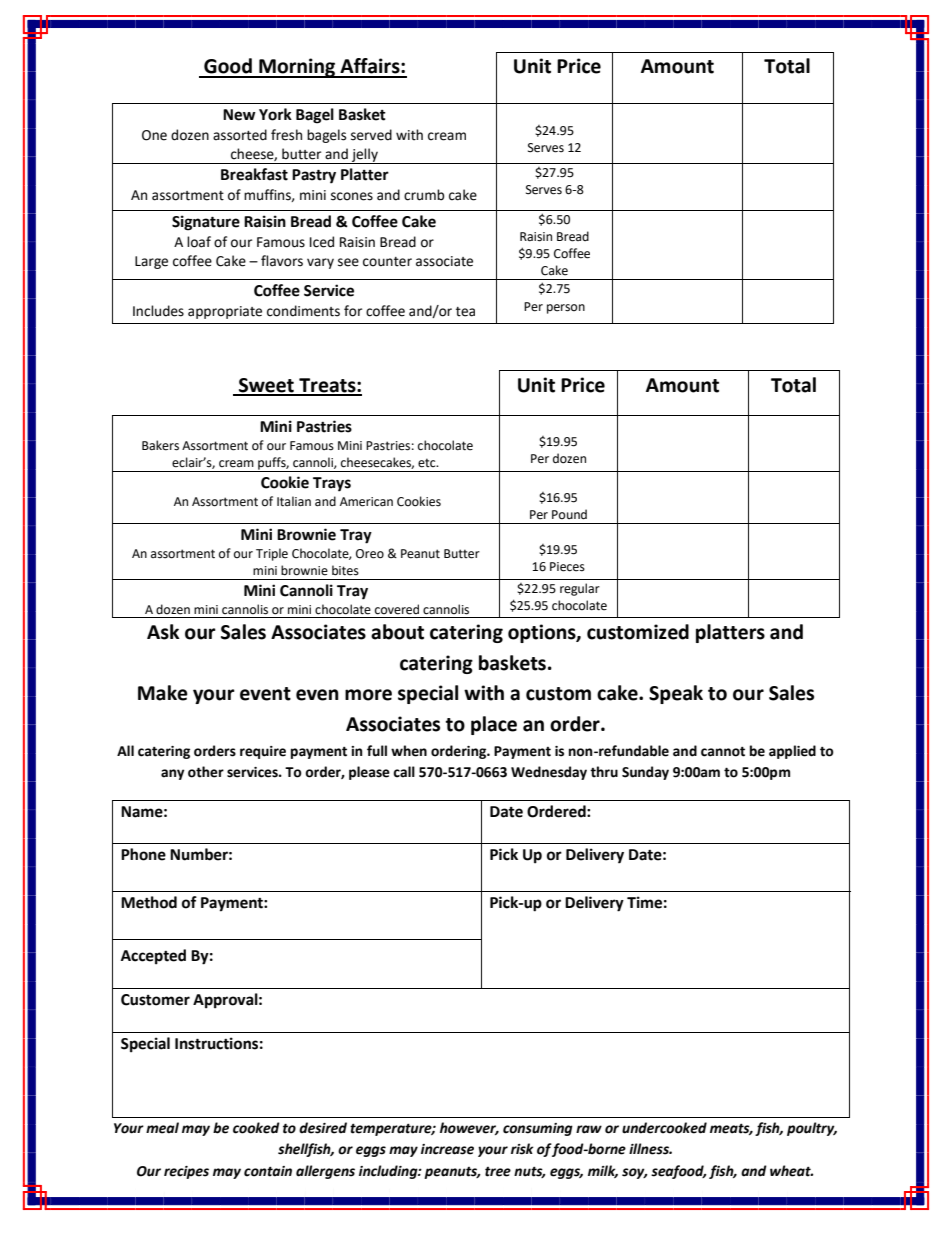 This document has height=1233, width=952. I want to click on Pound, so click(569, 514).
